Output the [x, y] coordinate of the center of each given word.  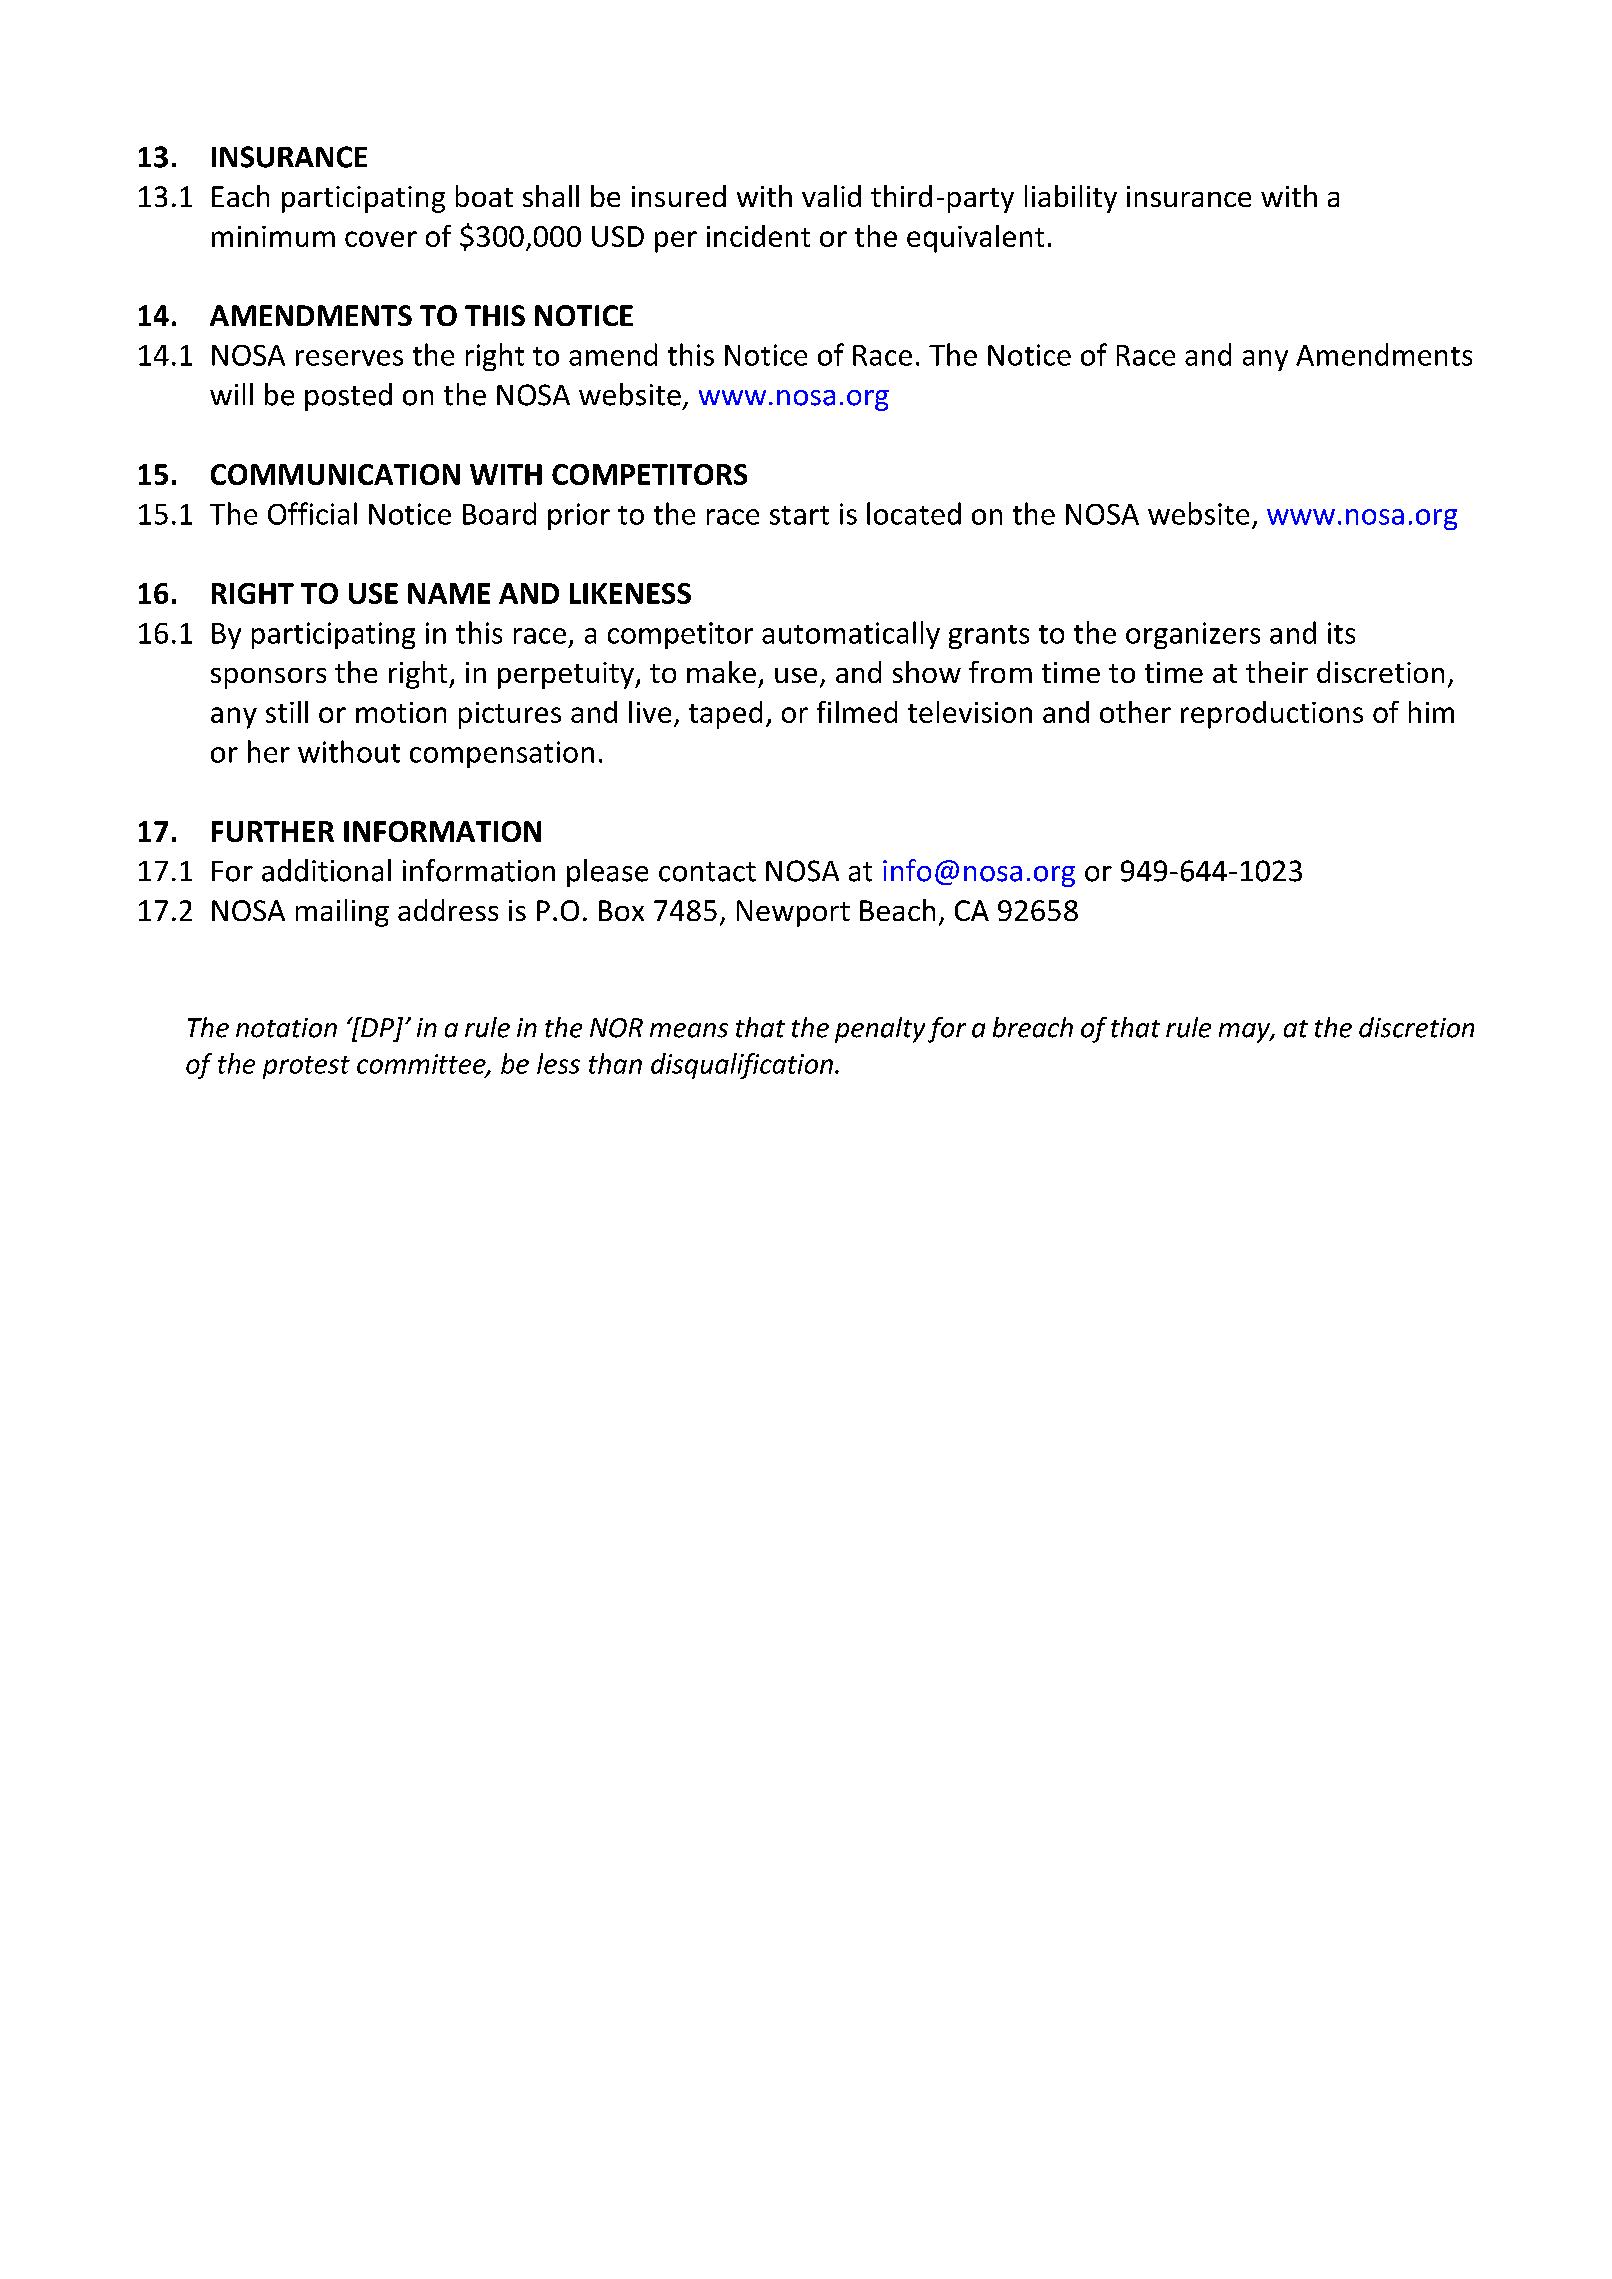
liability [1071, 199]
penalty [880, 1030]
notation [286, 1028]
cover [381, 239]
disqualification [742, 1066]
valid [831, 196]
